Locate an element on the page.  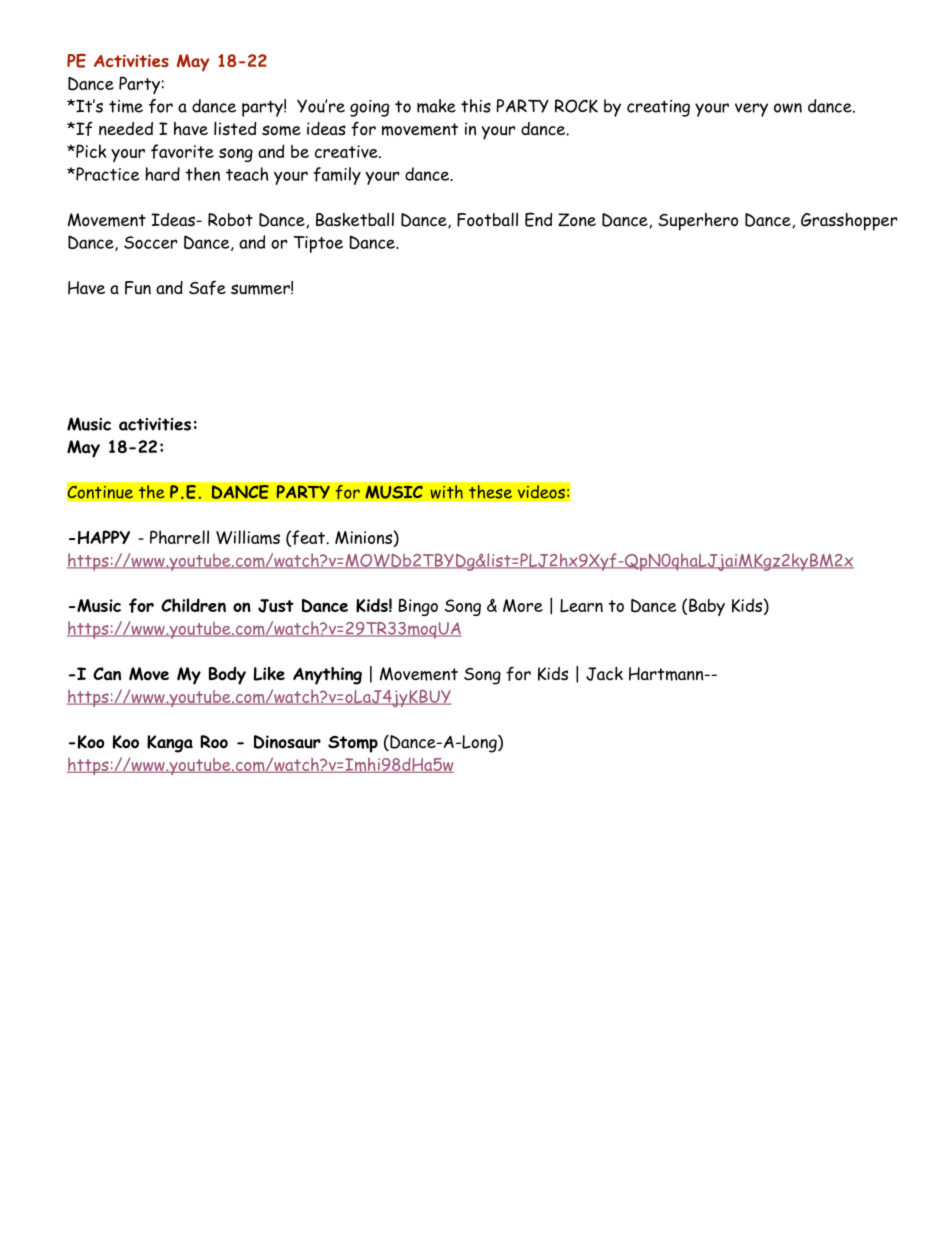
Pharrell is located at coordinates (179, 537).
